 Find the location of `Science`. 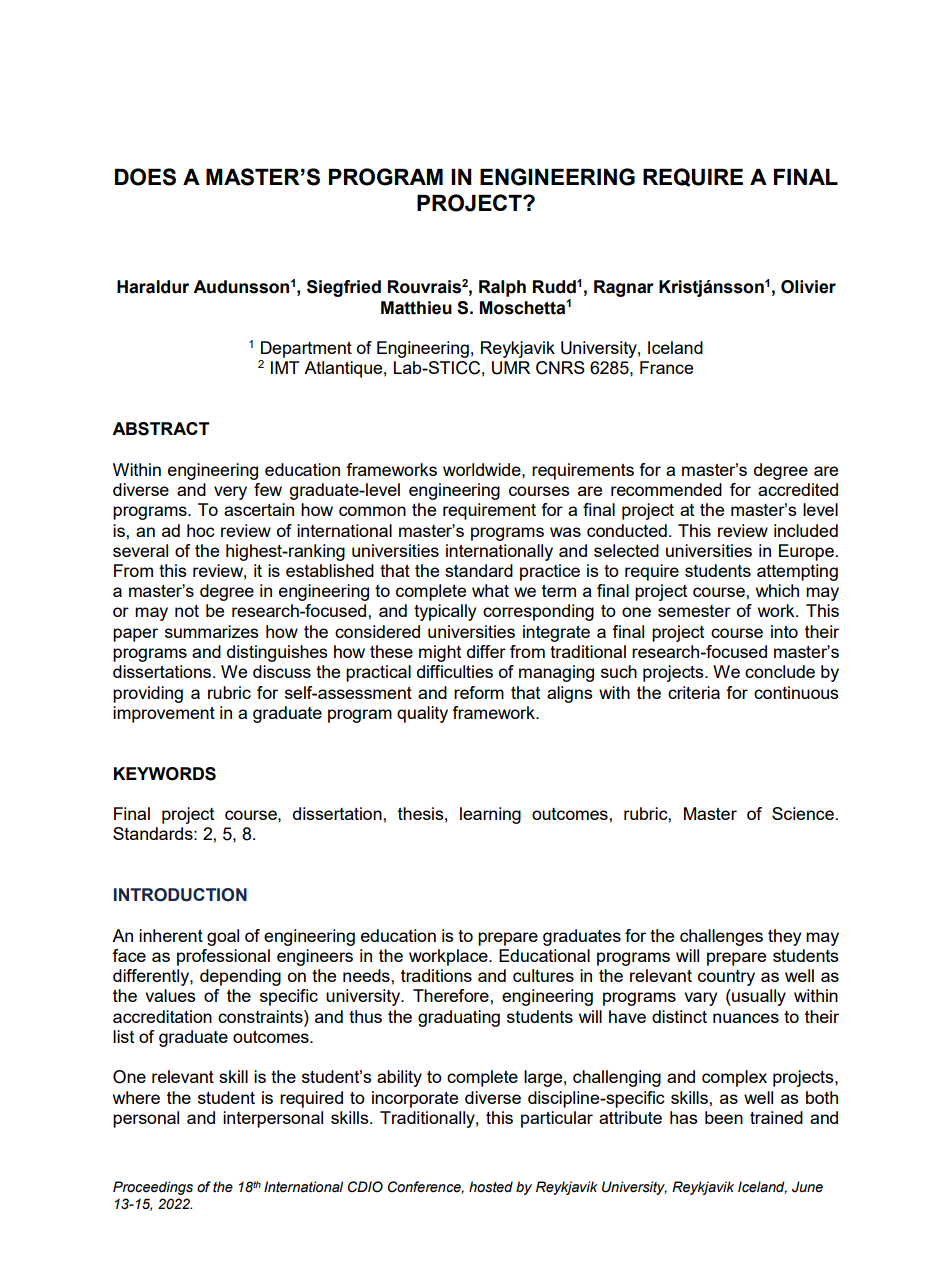

Science is located at coordinates (803, 813).
